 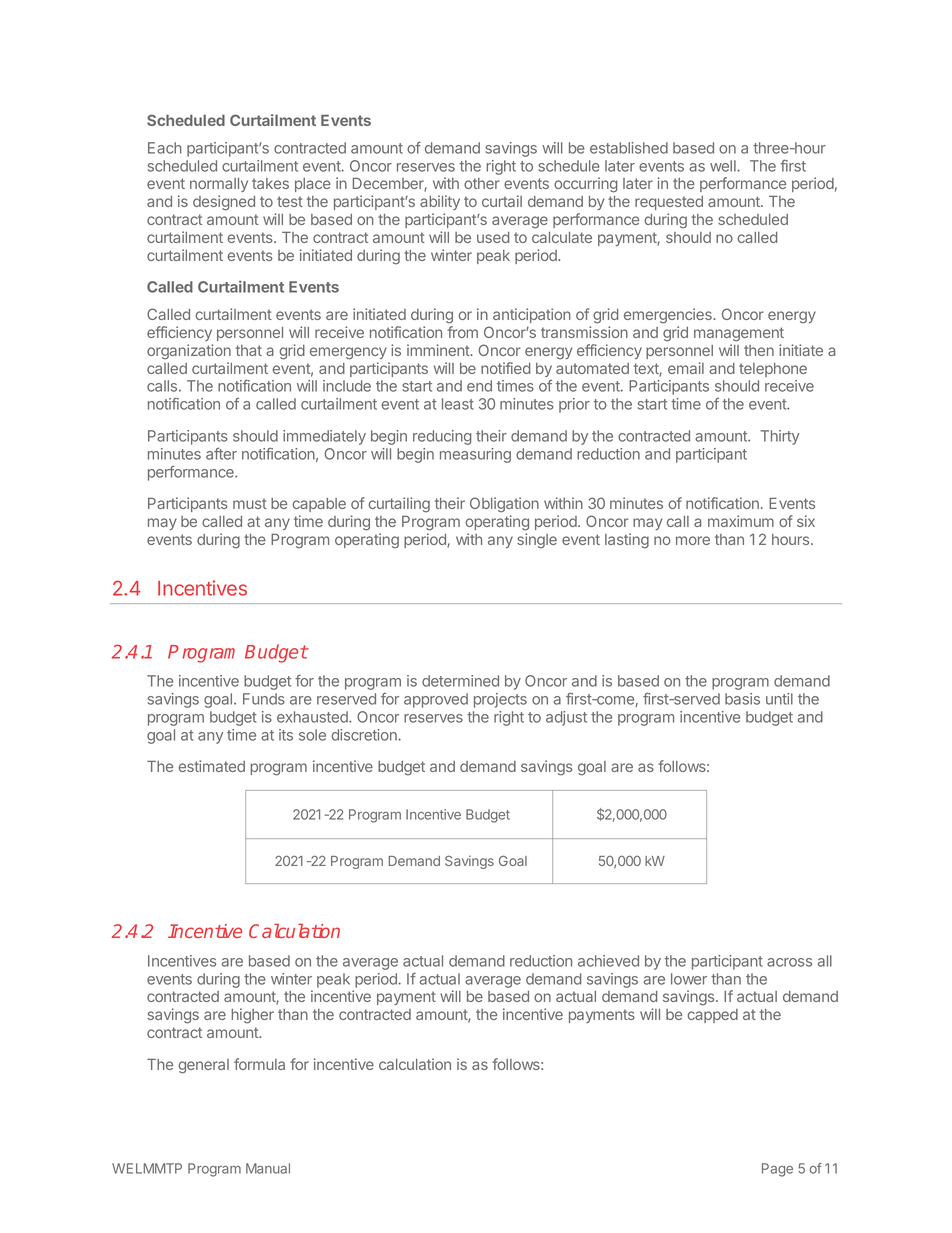 What do you see at coordinates (500, 700) in the image?
I see `projects` at bounding box center [500, 700].
